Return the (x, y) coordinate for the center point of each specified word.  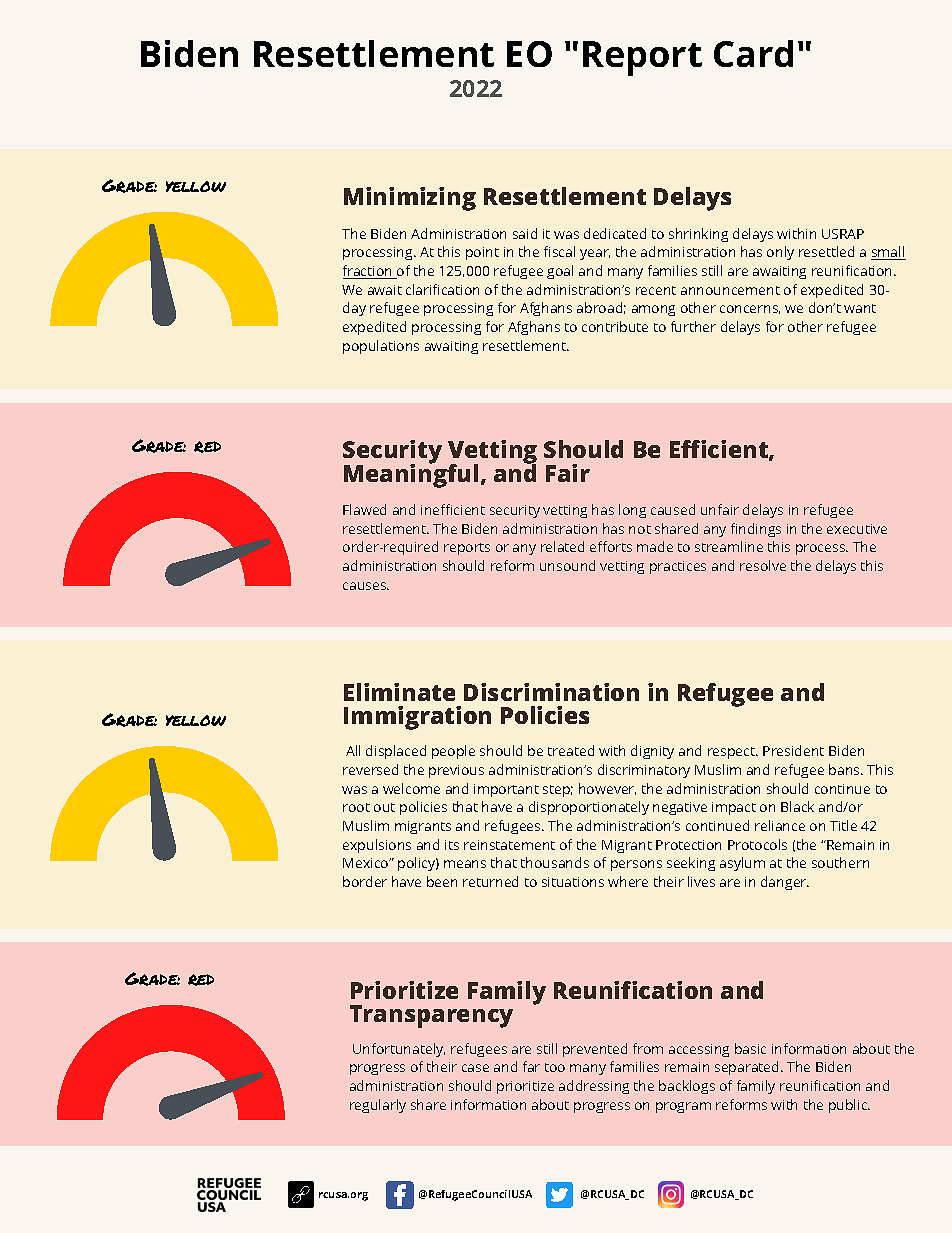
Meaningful (411, 474)
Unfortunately (399, 1050)
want (860, 308)
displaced (396, 752)
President (793, 750)
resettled (826, 251)
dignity (652, 752)
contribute (615, 326)
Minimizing (410, 199)
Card (753, 53)
